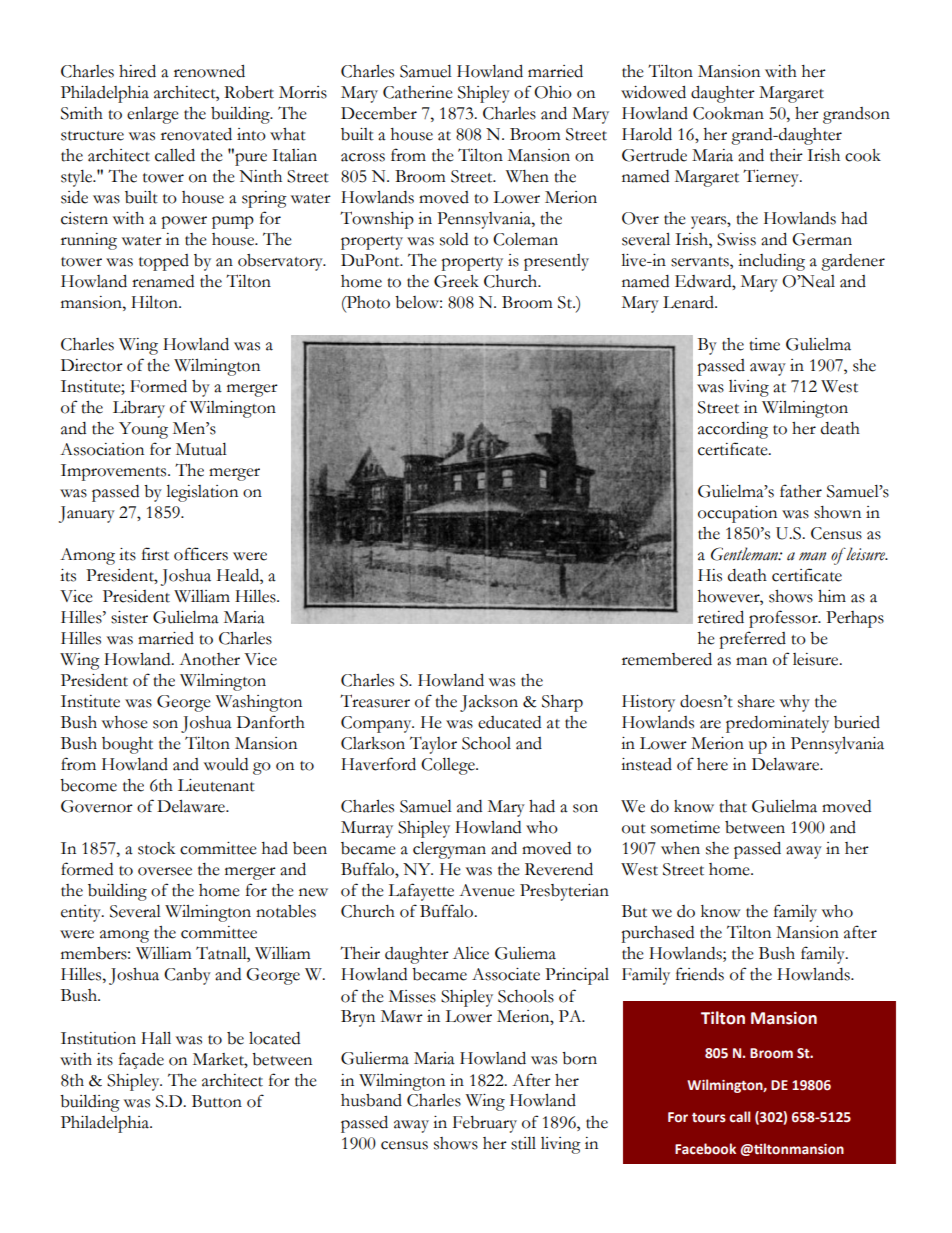 The image size is (952, 1233). What do you see at coordinates (456, 281) in the document?
I see `Greek` at bounding box center [456, 281].
